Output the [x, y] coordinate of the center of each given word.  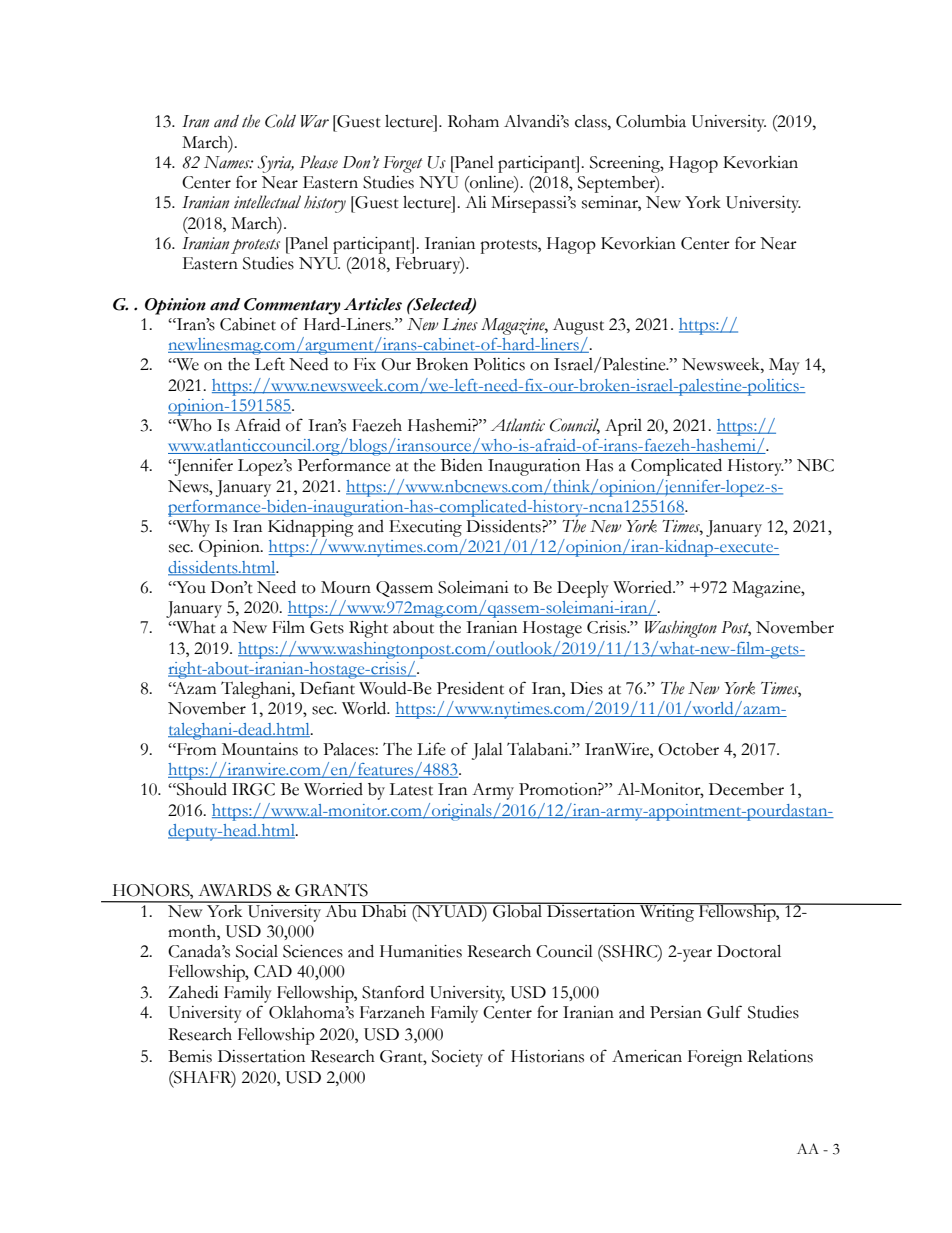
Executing [425, 528]
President [470, 688]
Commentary [292, 306]
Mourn [346, 587]
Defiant [327, 688]
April [623, 427]
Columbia [651, 121]
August [578, 326]
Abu [341, 910]
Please [319, 162]
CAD [273, 971]
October [688, 749]
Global [518, 910]
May [784, 366]
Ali [476, 202]
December [746, 789]
